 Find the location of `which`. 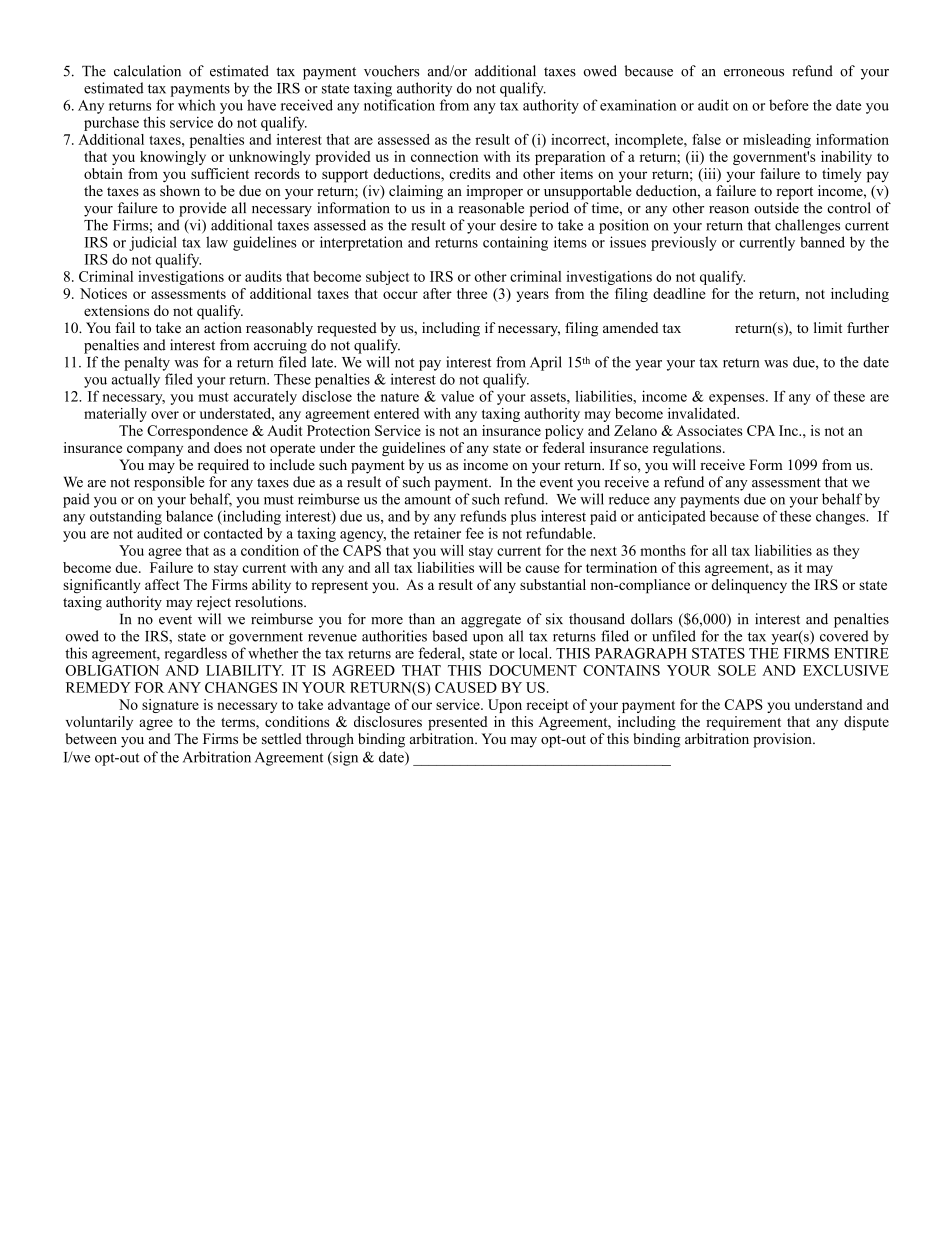

which is located at coordinates (197, 105).
